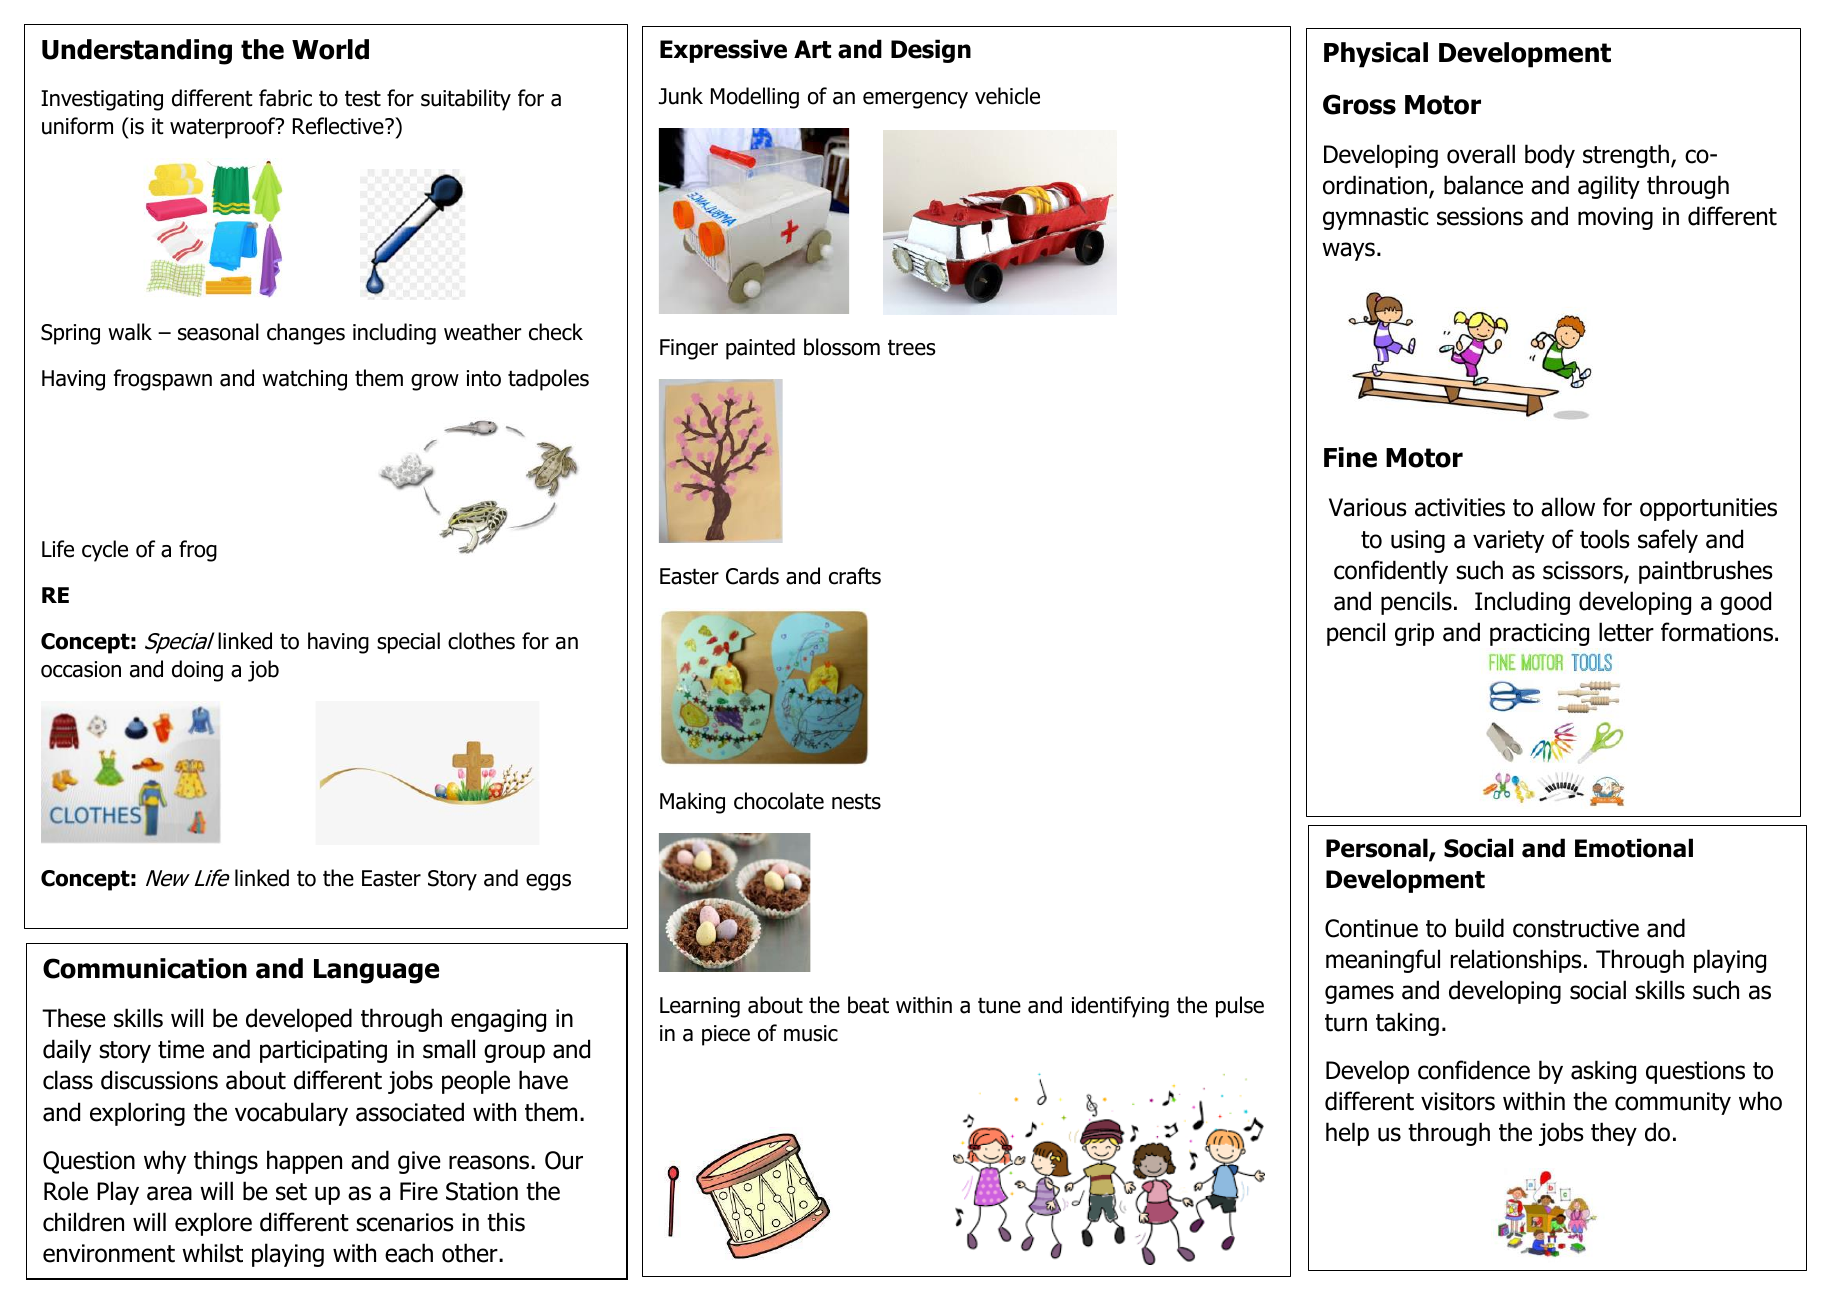 This image has width=1829, height=1294. I want to click on trees, so click(912, 347).
